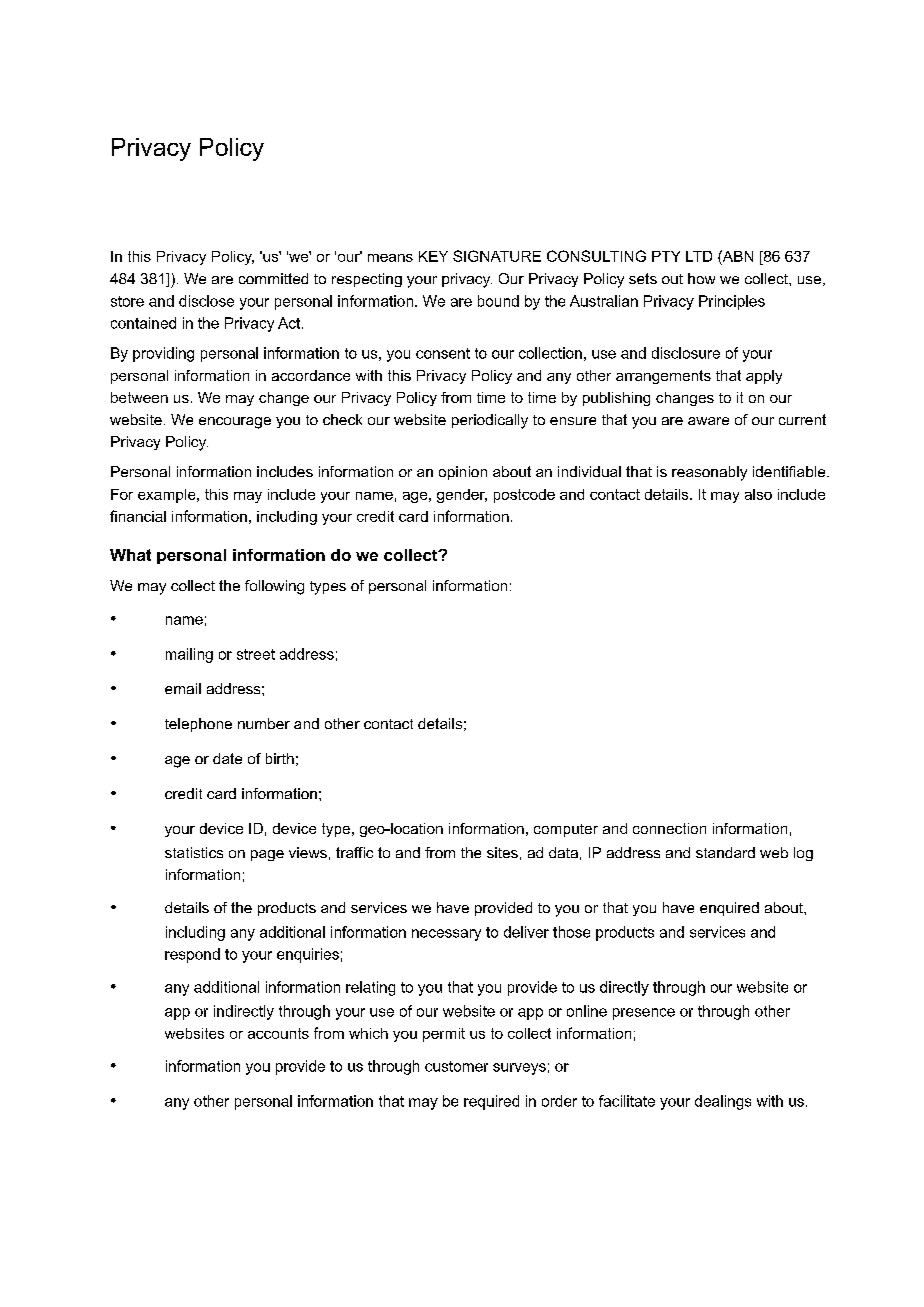  Describe the element at coordinates (206, 301) in the screenshot. I see `disclose` at that location.
